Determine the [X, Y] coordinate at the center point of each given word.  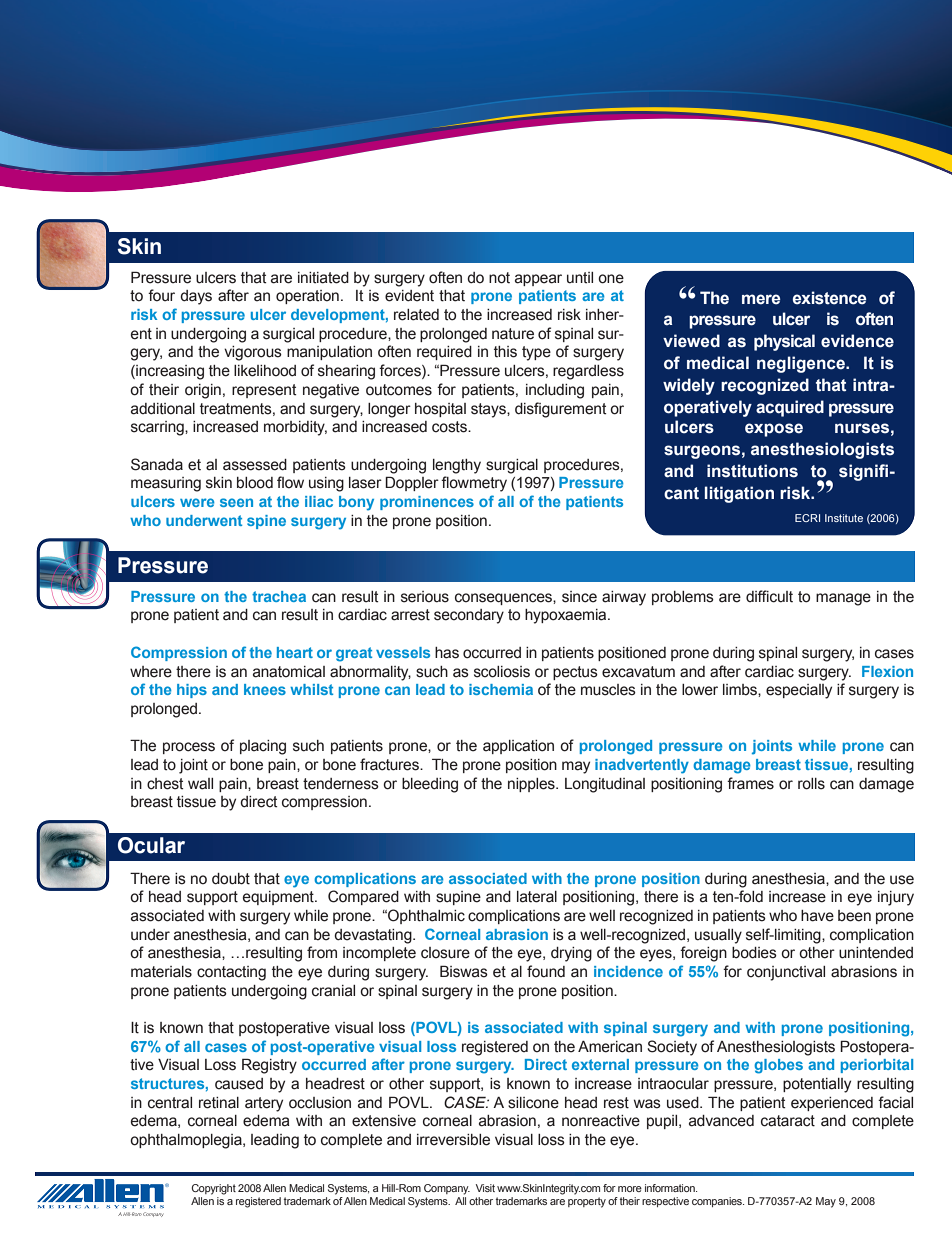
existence [830, 298]
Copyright [214, 1189]
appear [538, 280]
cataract [788, 1121]
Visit [485, 1188]
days [196, 297]
